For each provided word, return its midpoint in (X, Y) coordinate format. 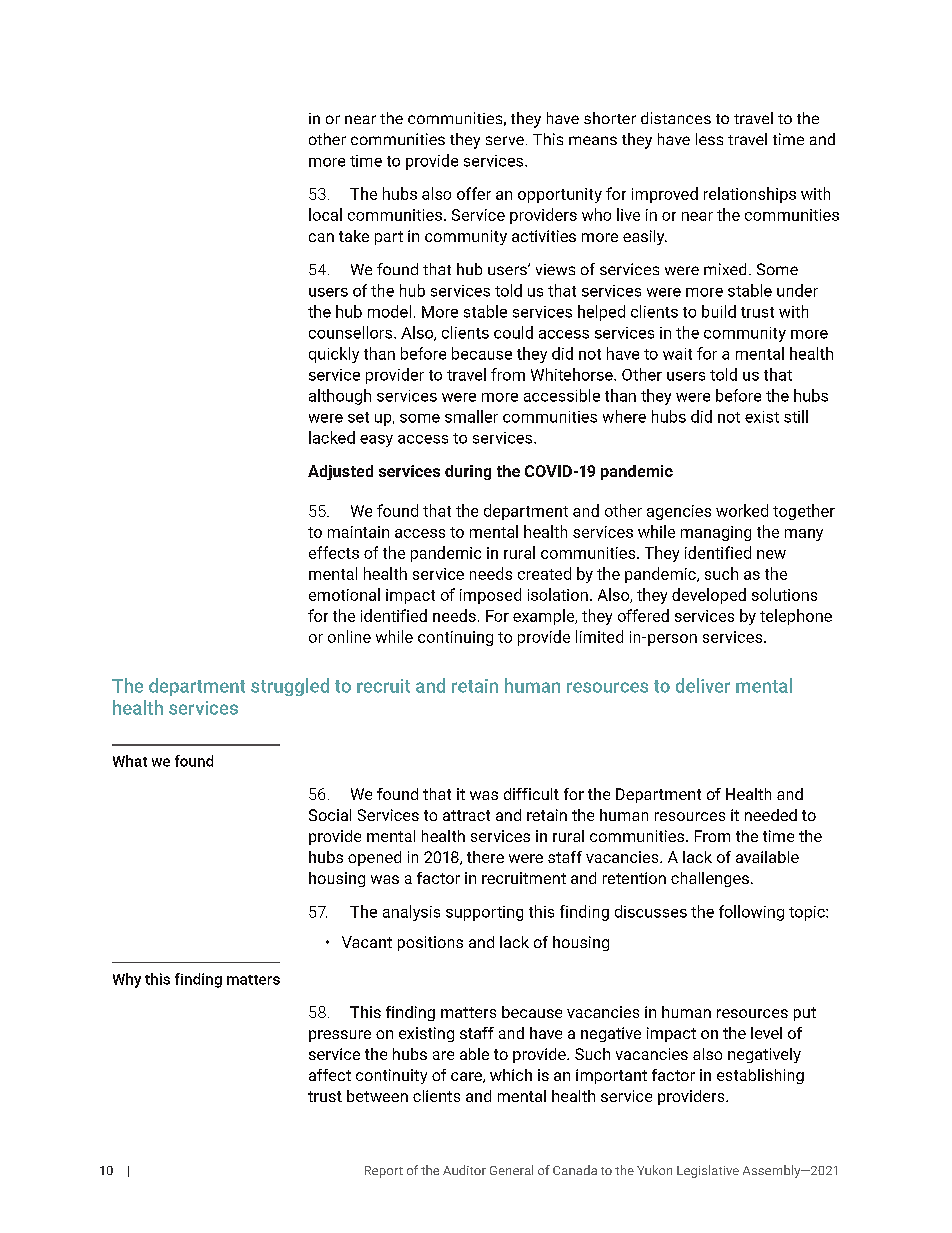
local (325, 214)
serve (505, 140)
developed (709, 596)
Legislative (708, 1171)
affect (330, 1075)
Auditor (464, 1170)
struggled (290, 687)
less (709, 139)
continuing (455, 638)
